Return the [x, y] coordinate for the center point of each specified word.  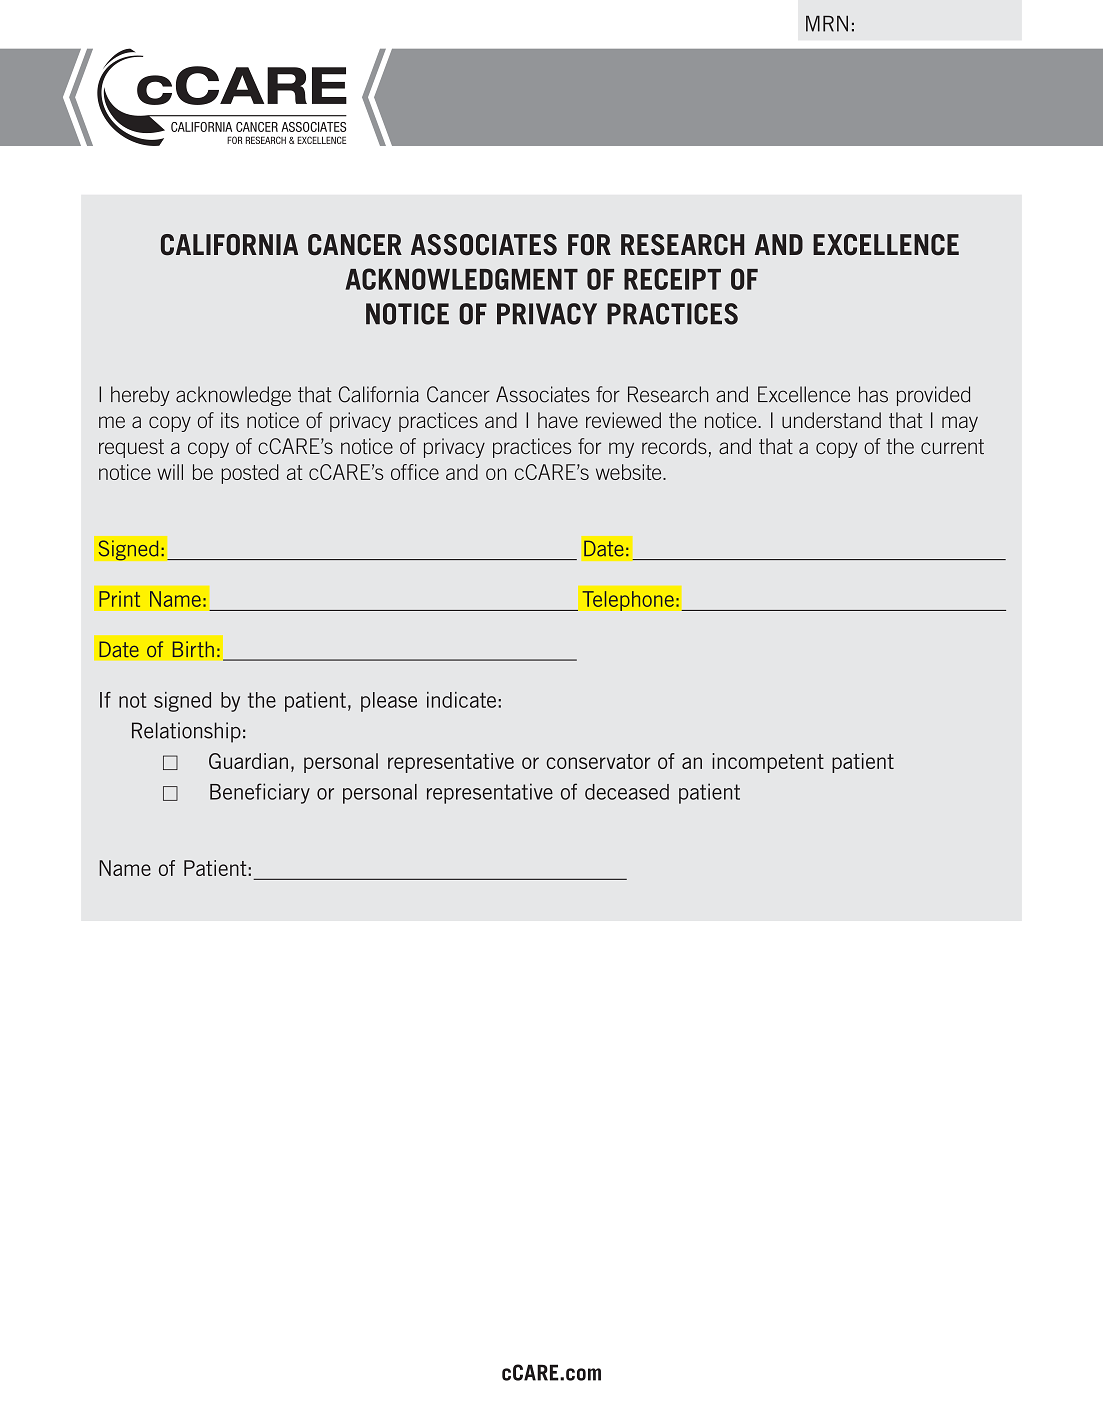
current [952, 446]
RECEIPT [672, 279]
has [873, 394]
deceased [627, 792]
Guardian [248, 761]
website [630, 472]
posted [250, 474]
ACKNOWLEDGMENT [461, 279]
